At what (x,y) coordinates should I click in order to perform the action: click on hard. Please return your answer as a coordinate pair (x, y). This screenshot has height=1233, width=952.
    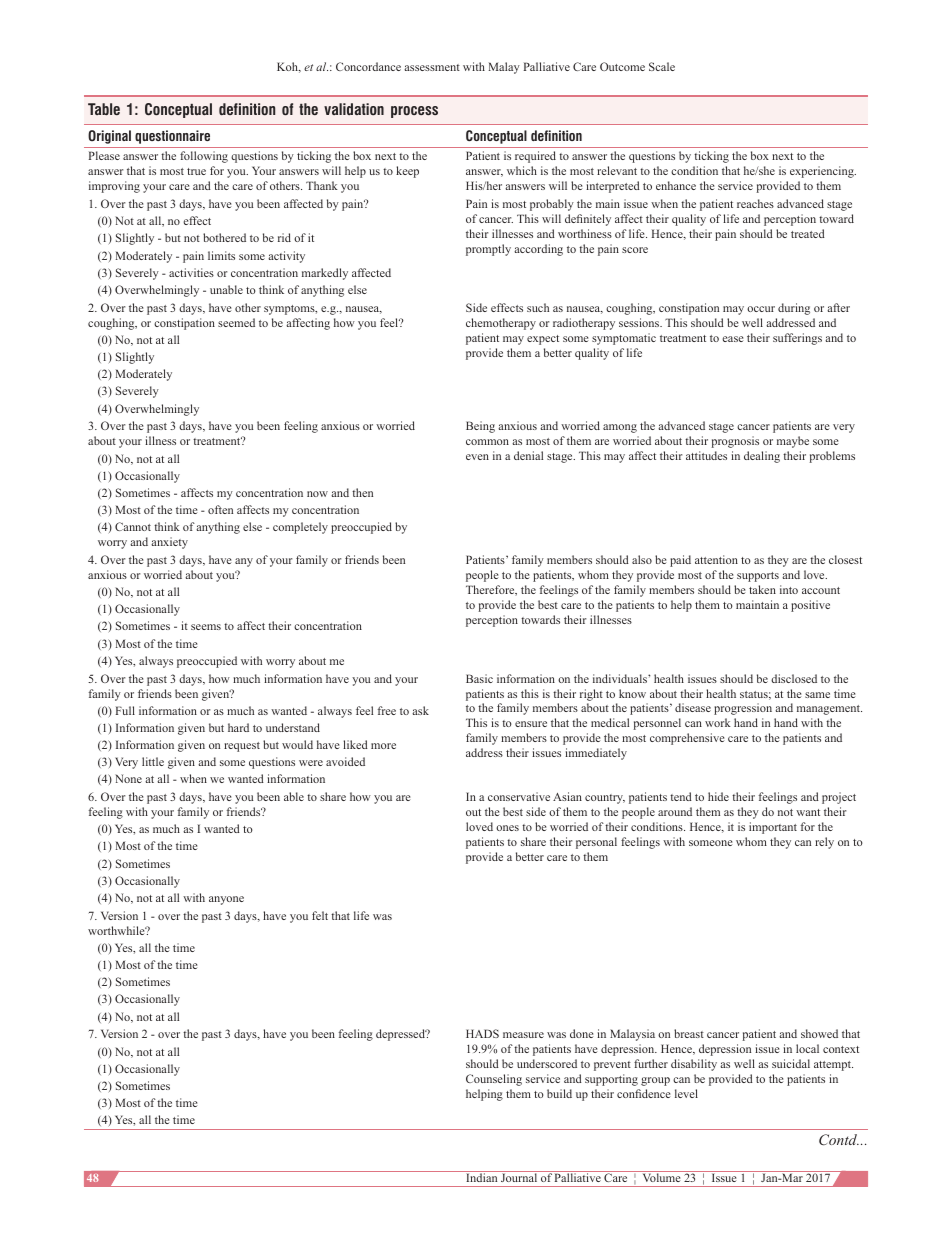
    Looking at the image, I should click on (238, 727).
